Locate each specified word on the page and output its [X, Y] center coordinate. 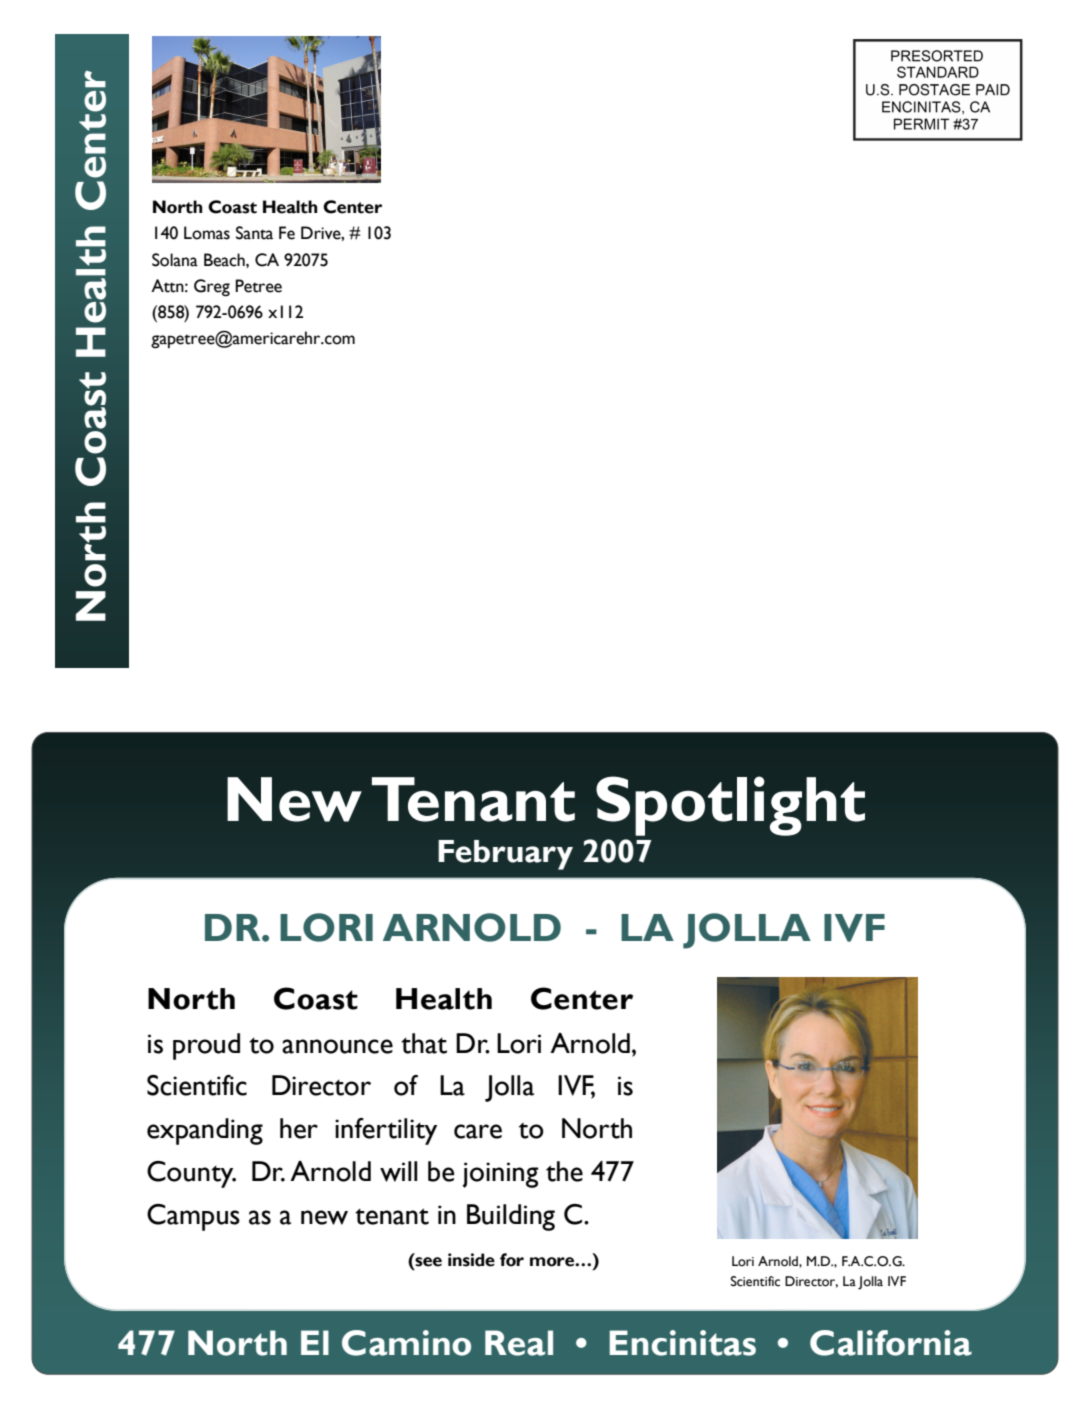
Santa [254, 233]
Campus [193, 1217]
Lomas [207, 233]
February [505, 855]
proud [206, 1046]
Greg [212, 288]
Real [519, 1343]
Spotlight [730, 806]
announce [337, 1046]
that [424, 1043]
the [564, 1171]
